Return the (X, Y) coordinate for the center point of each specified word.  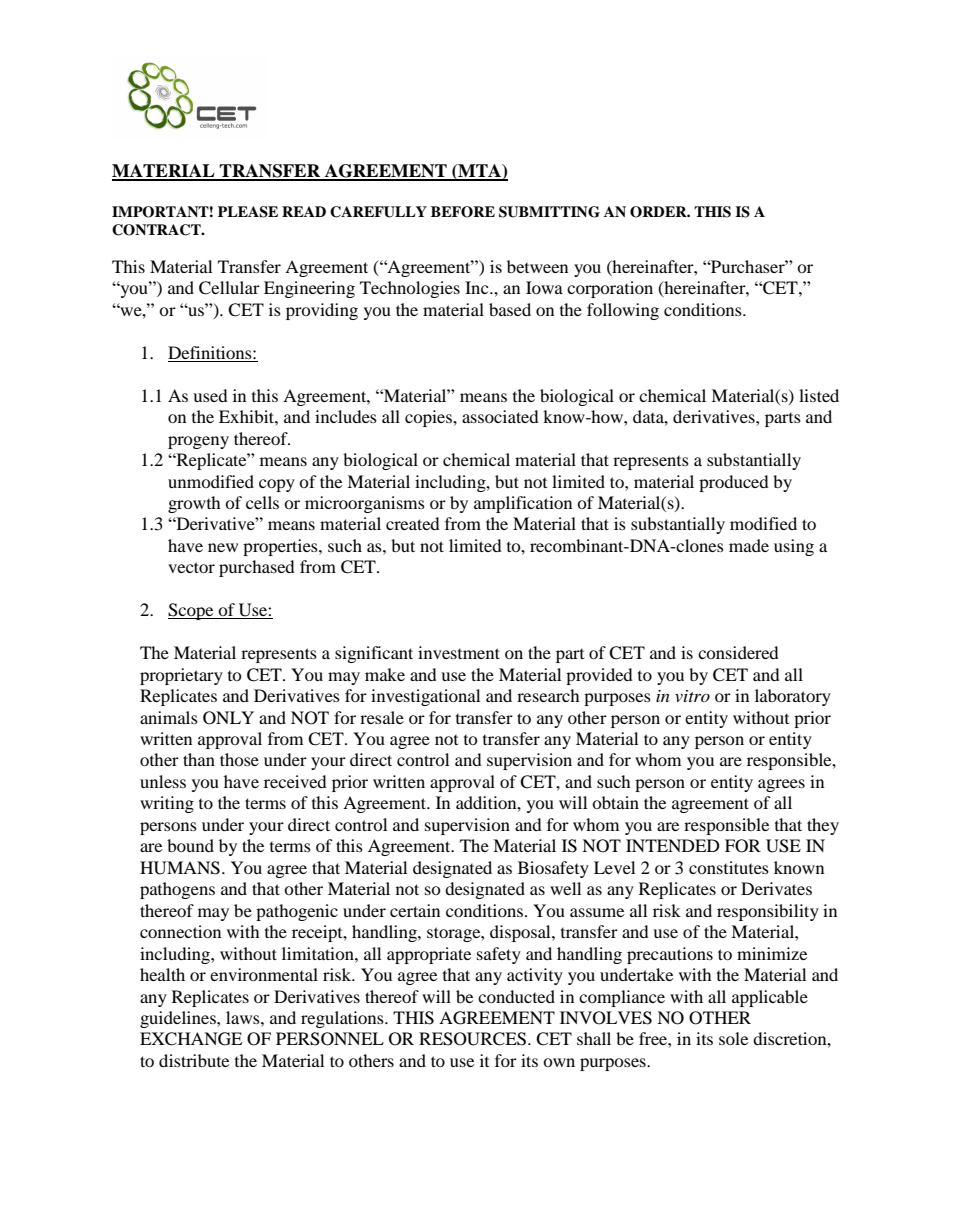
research (548, 695)
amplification (523, 504)
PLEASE (248, 212)
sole (733, 1038)
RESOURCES (472, 1039)
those (239, 759)
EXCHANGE (191, 1039)
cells (262, 502)
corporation (610, 289)
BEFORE (463, 212)
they (823, 826)
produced (734, 483)
